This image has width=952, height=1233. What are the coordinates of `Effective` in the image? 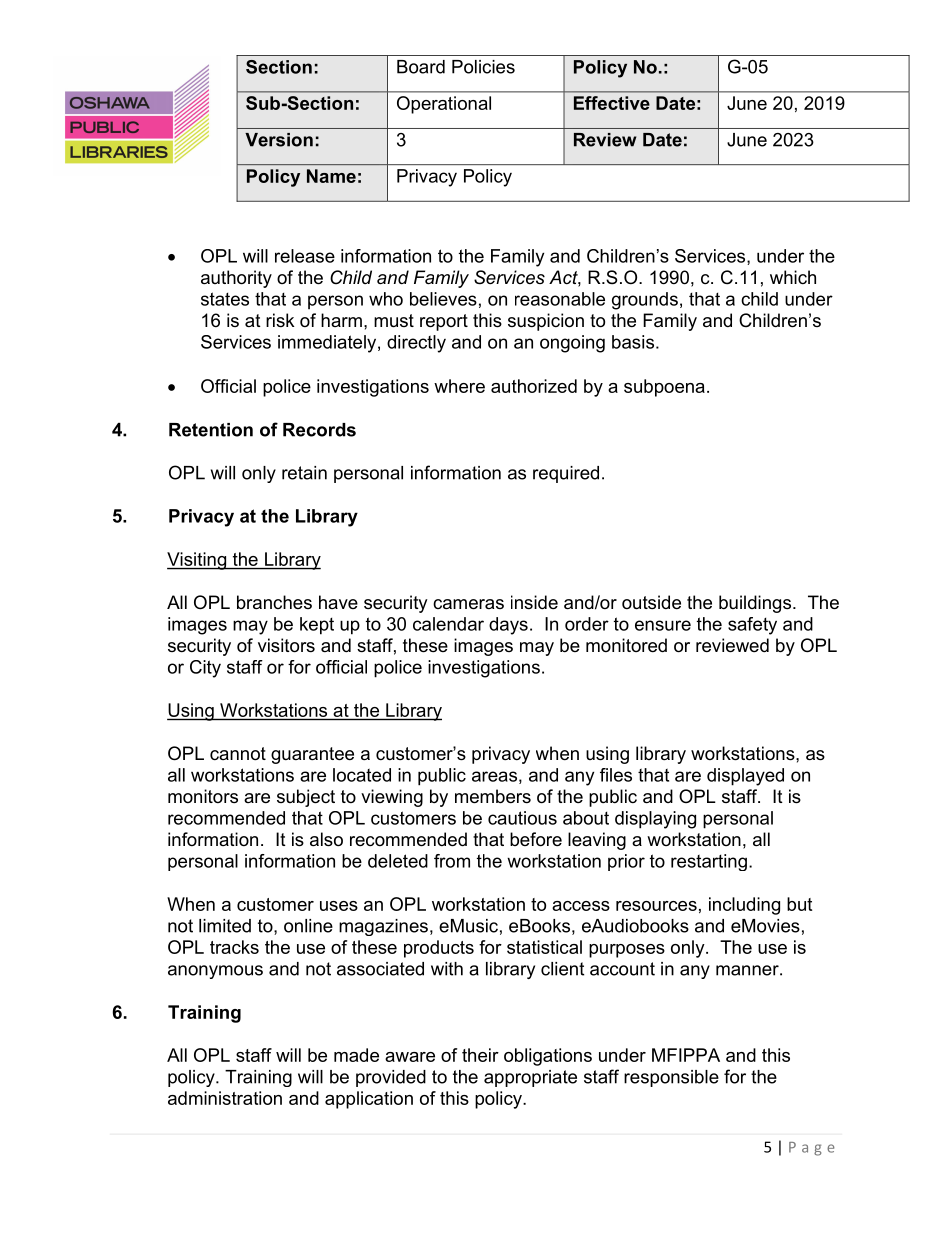 It's located at (612, 103).
